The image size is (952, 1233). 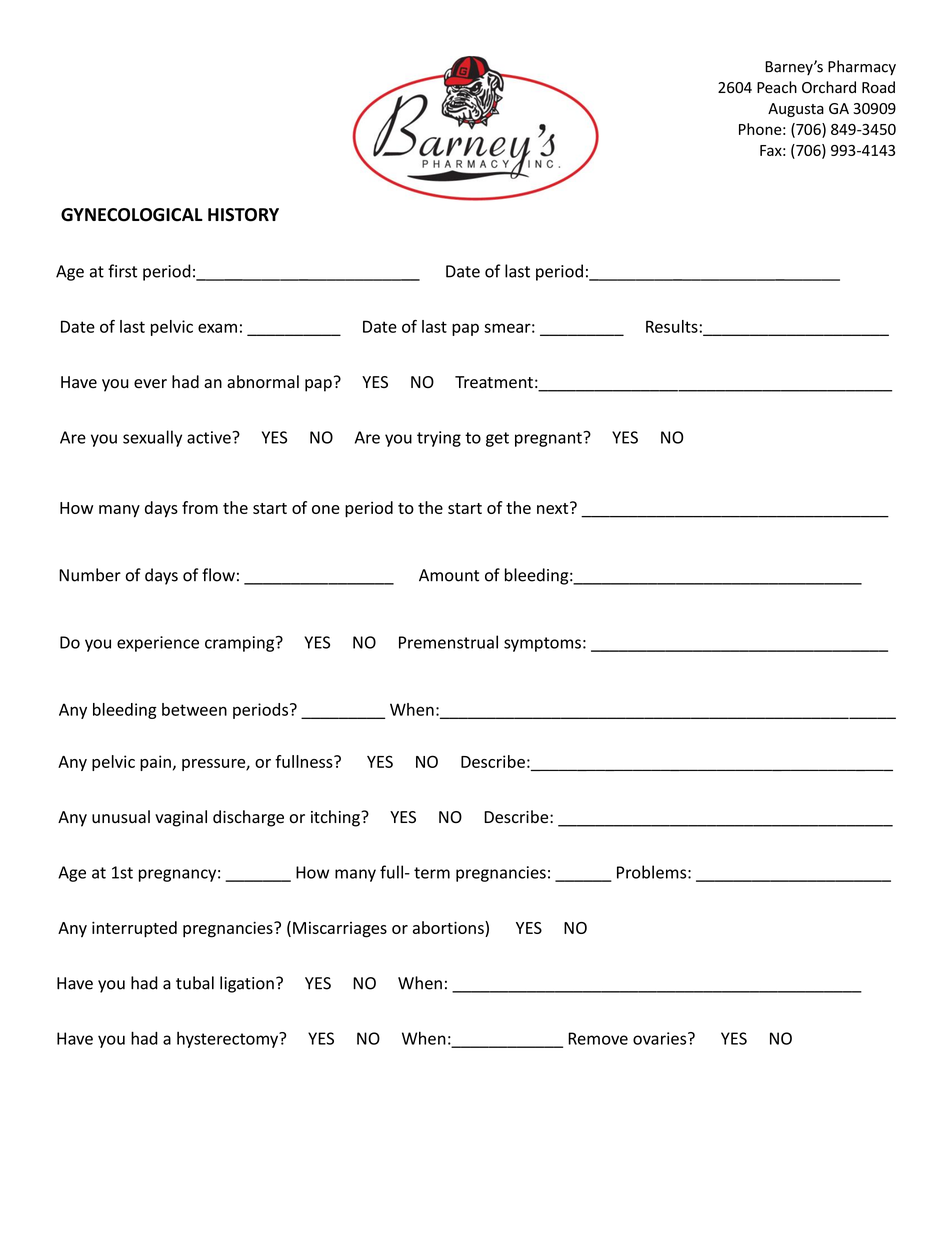 I want to click on symptoms, so click(x=542, y=644).
